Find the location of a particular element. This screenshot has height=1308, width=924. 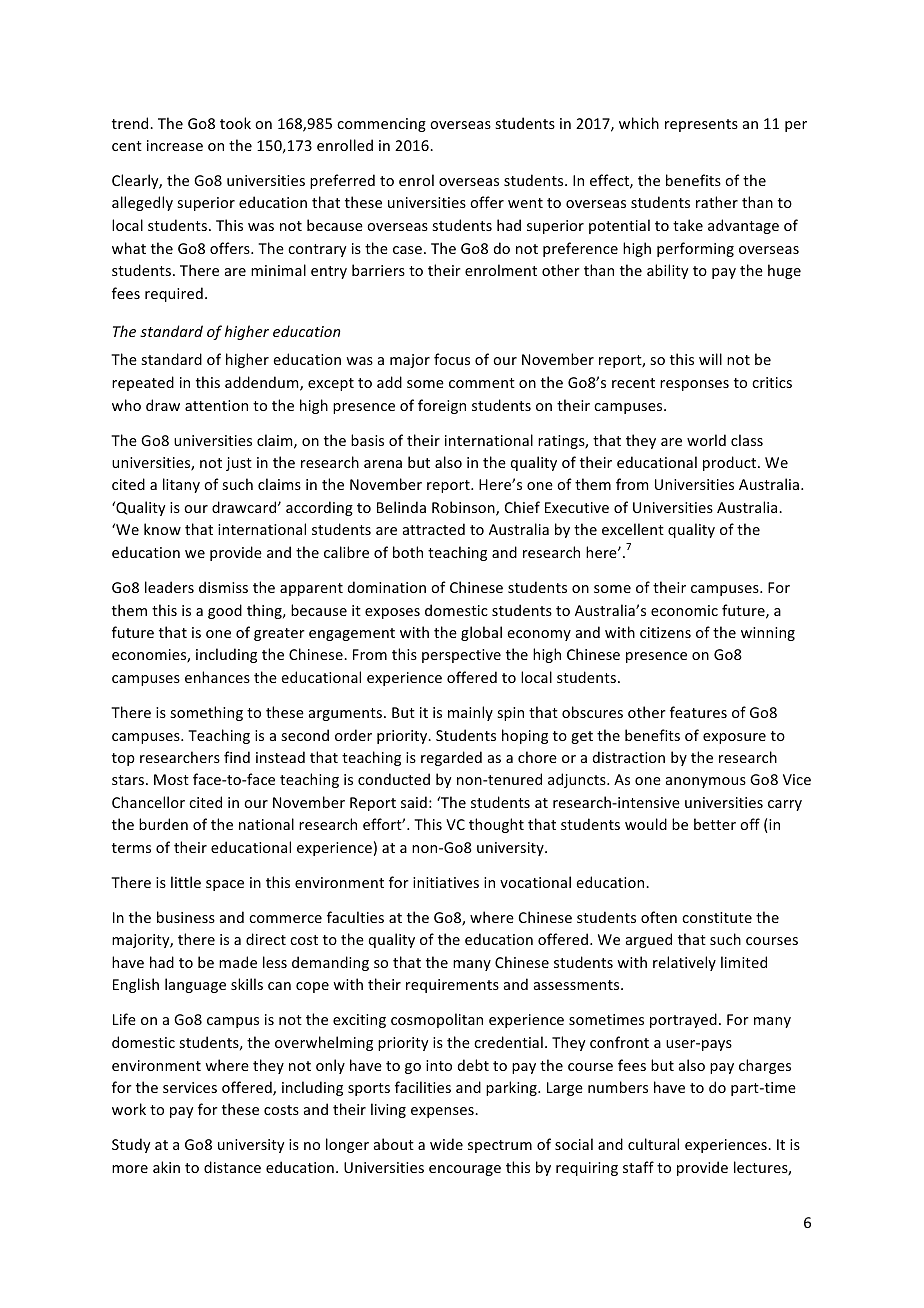

distance is located at coordinates (232, 1167).
